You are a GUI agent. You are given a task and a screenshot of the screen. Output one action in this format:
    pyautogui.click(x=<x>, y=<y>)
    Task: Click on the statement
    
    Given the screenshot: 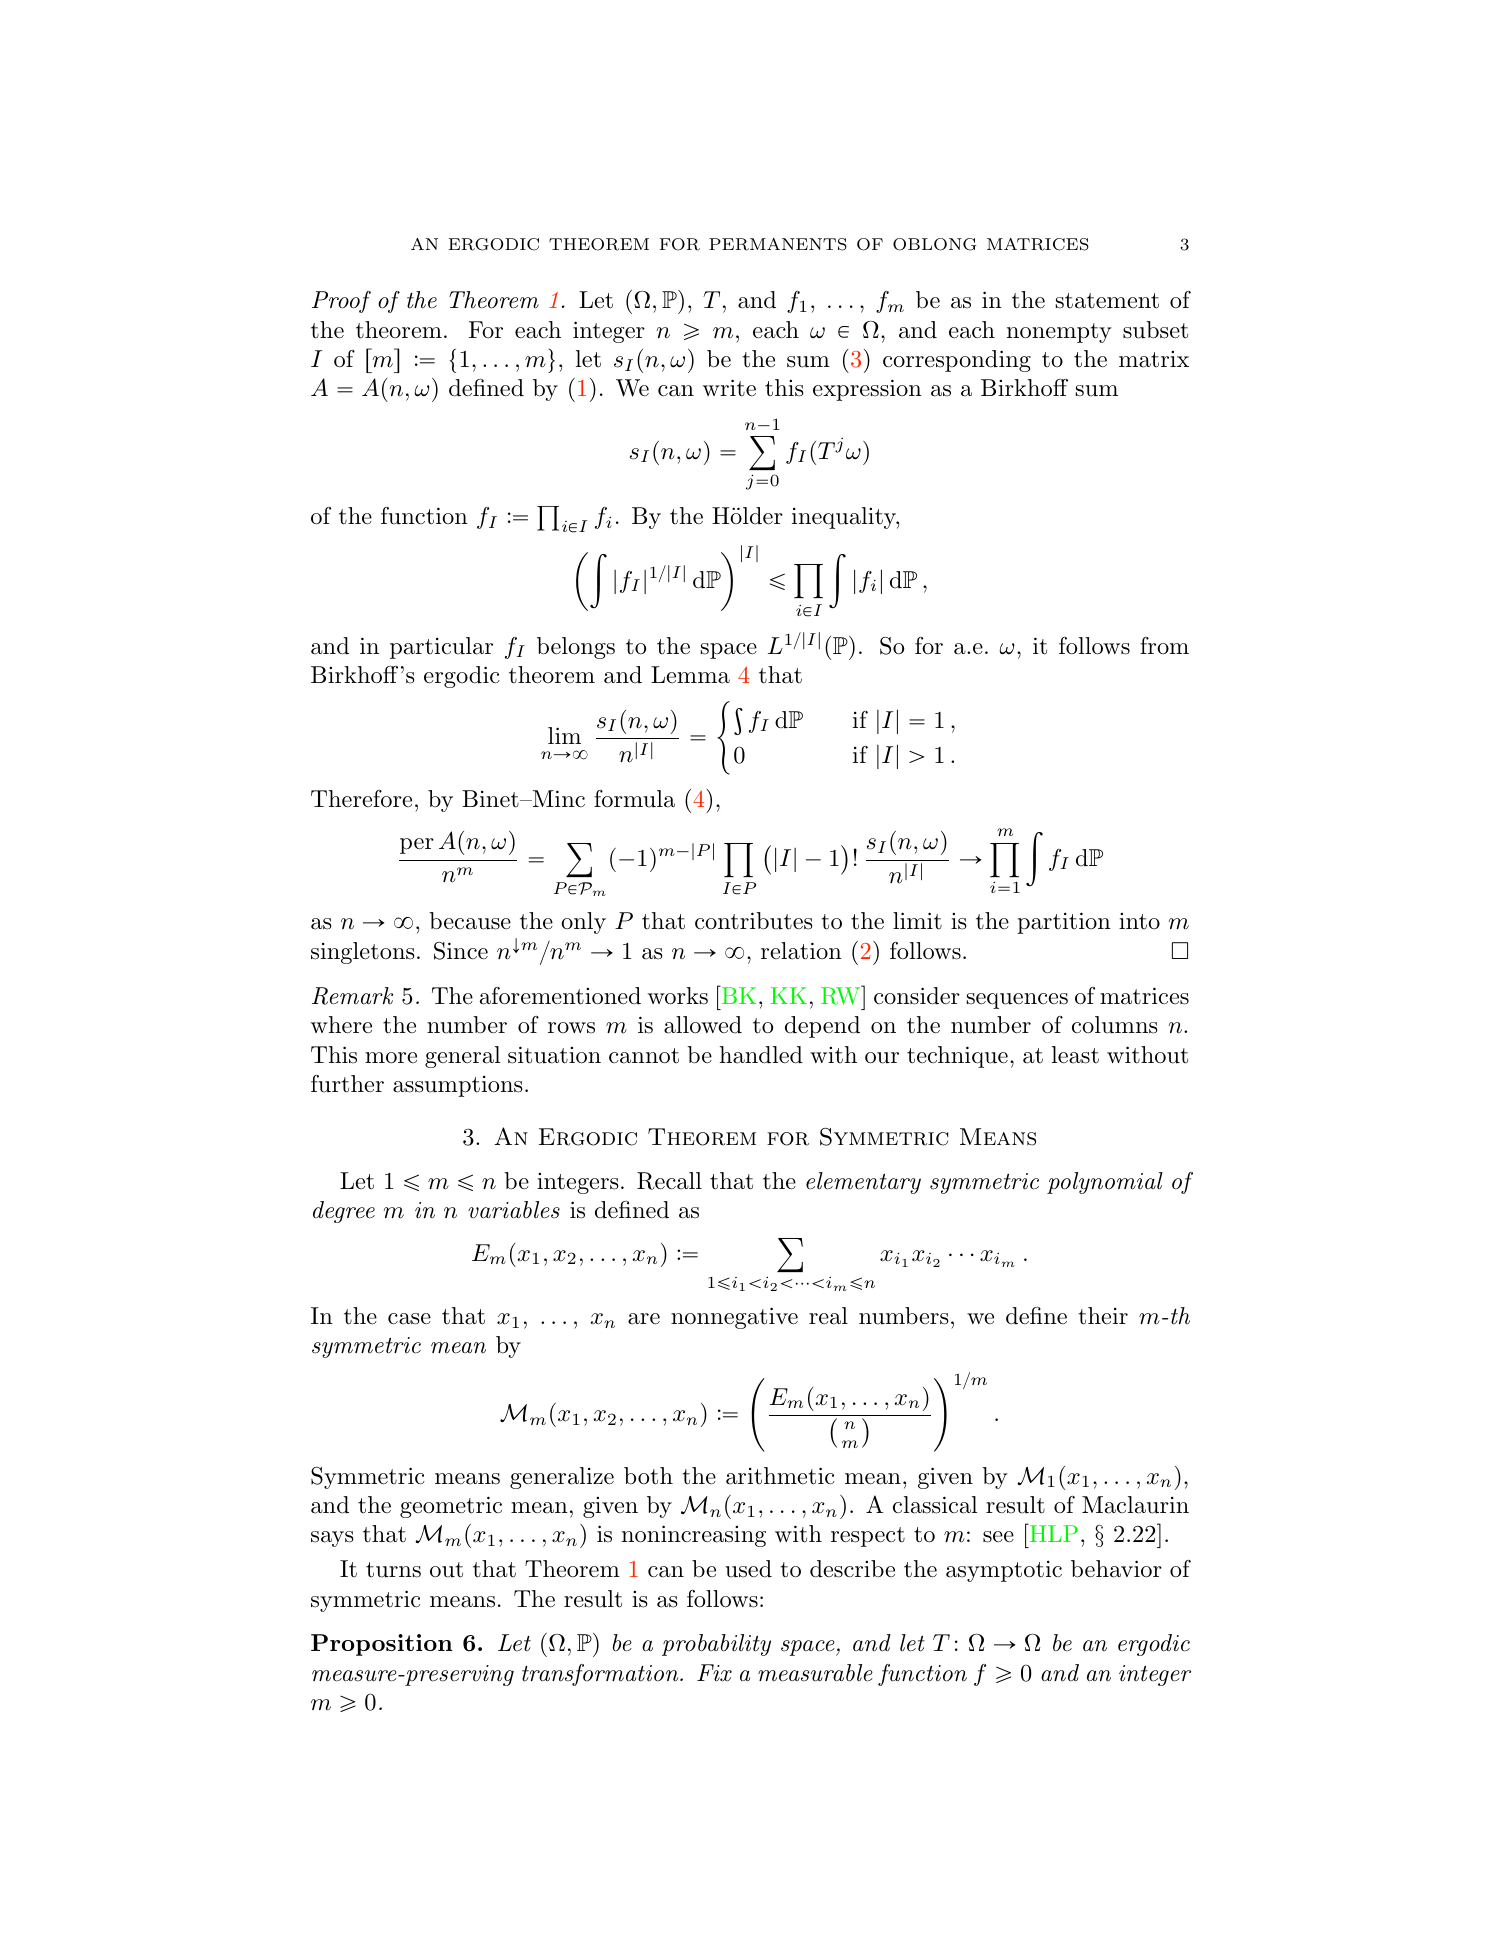 What is the action you would take?
    pyautogui.click(x=1107, y=301)
